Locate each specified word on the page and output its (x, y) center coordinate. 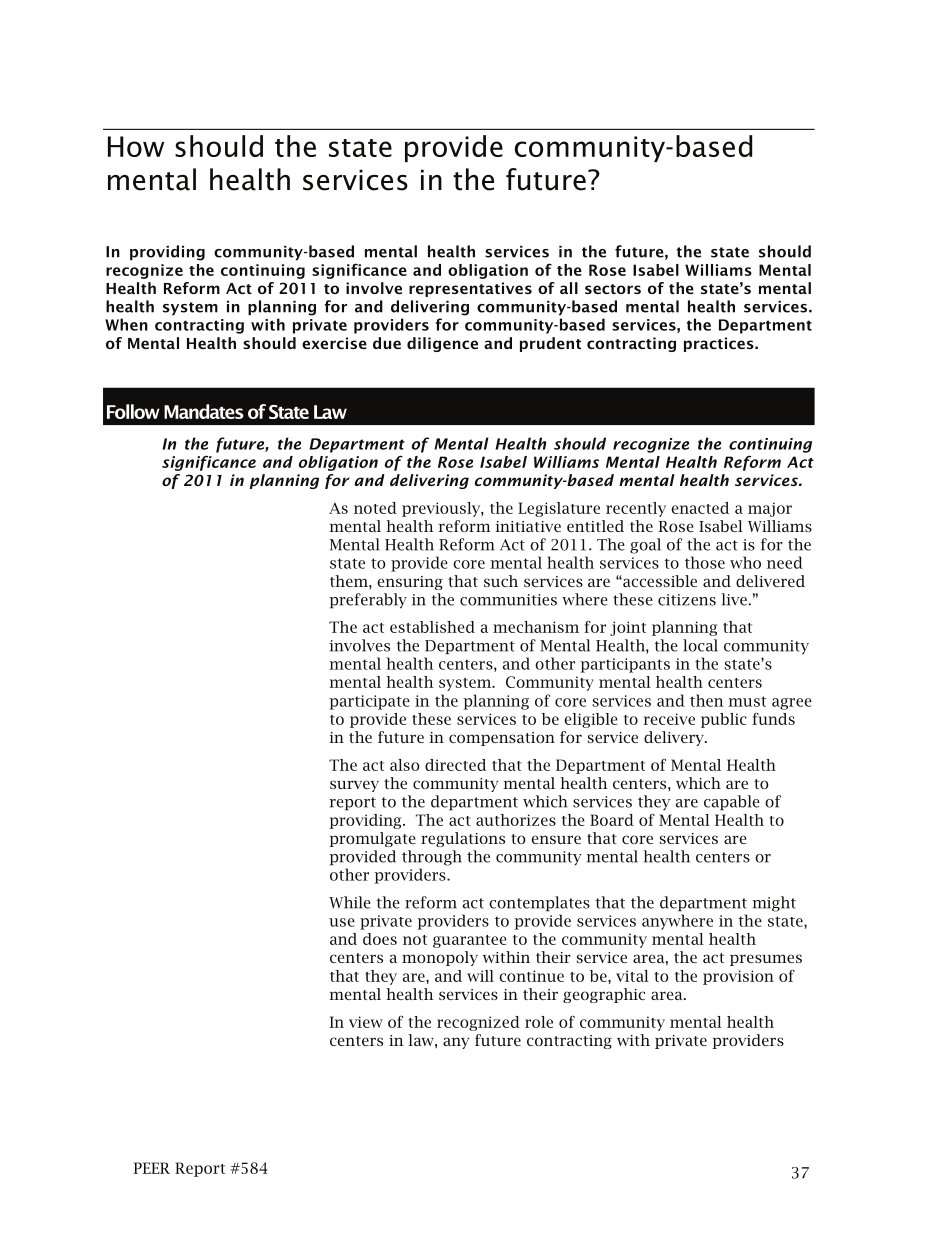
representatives (470, 289)
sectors (613, 289)
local (700, 645)
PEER (152, 1168)
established (432, 627)
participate (369, 702)
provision (738, 977)
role (539, 1022)
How (136, 146)
